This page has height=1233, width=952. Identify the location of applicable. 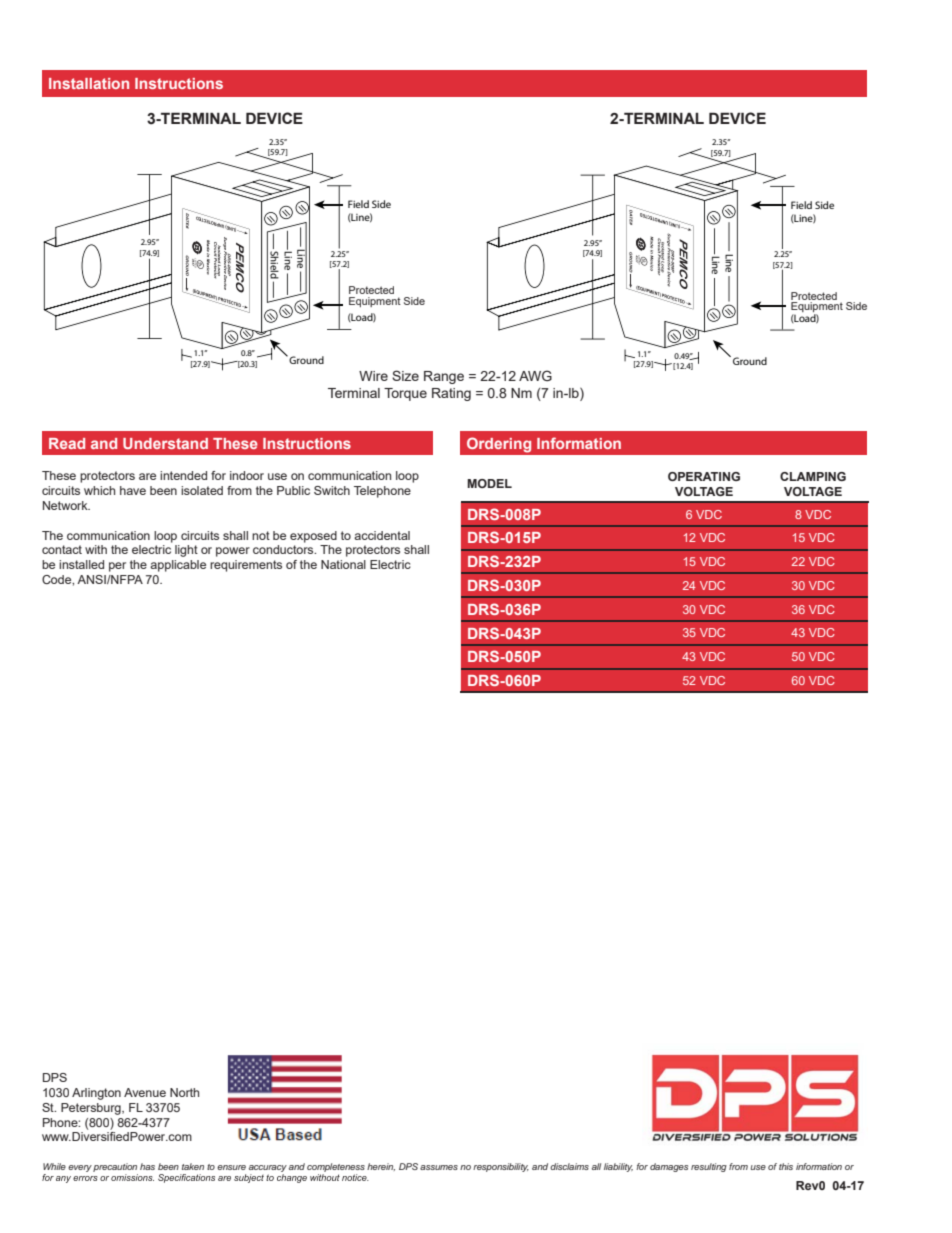
(178, 566).
